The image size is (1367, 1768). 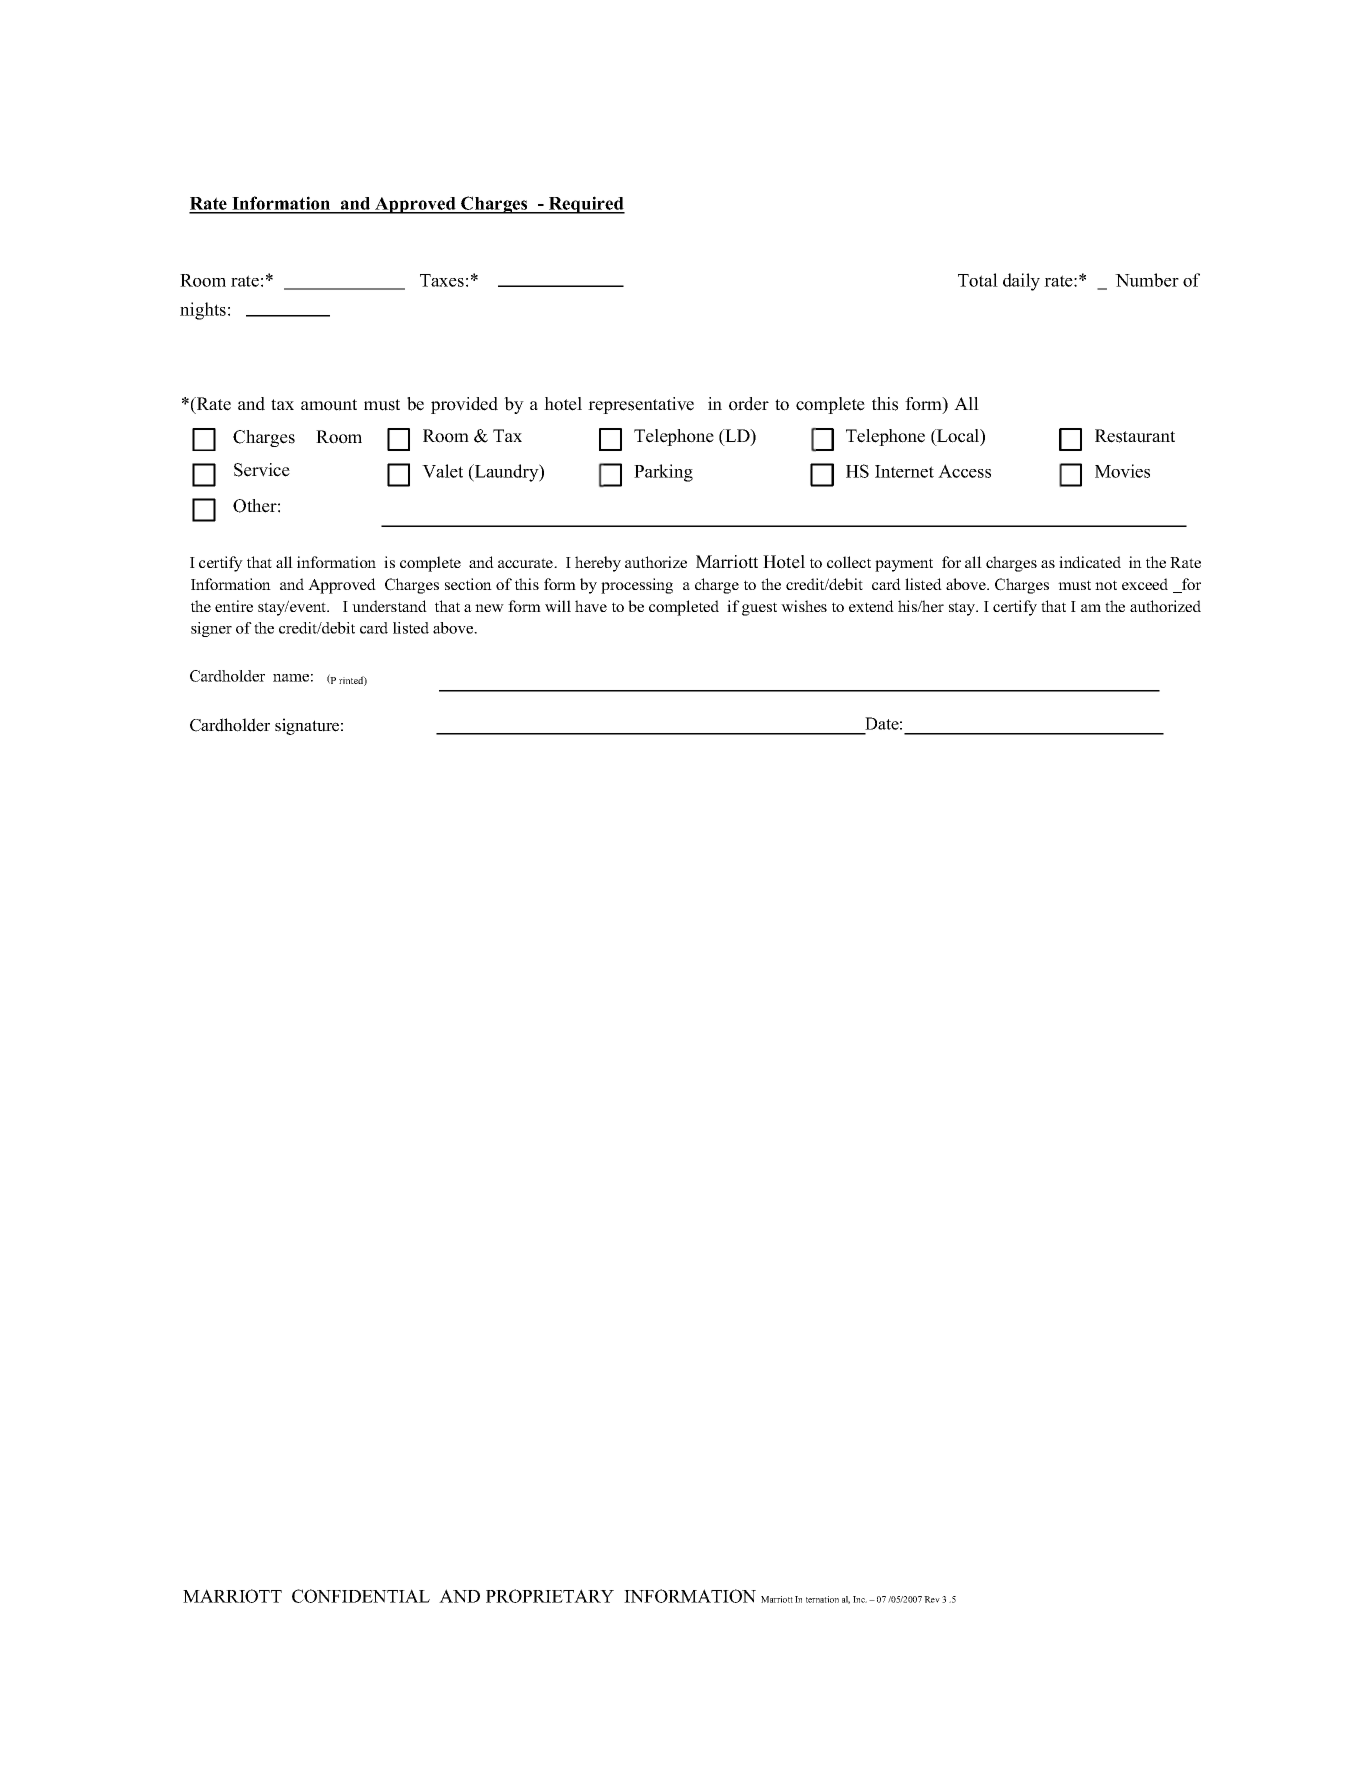 What do you see at coordinates (442, 280) in the image?
I see `Taxes` at bounding box center [442, 280].
